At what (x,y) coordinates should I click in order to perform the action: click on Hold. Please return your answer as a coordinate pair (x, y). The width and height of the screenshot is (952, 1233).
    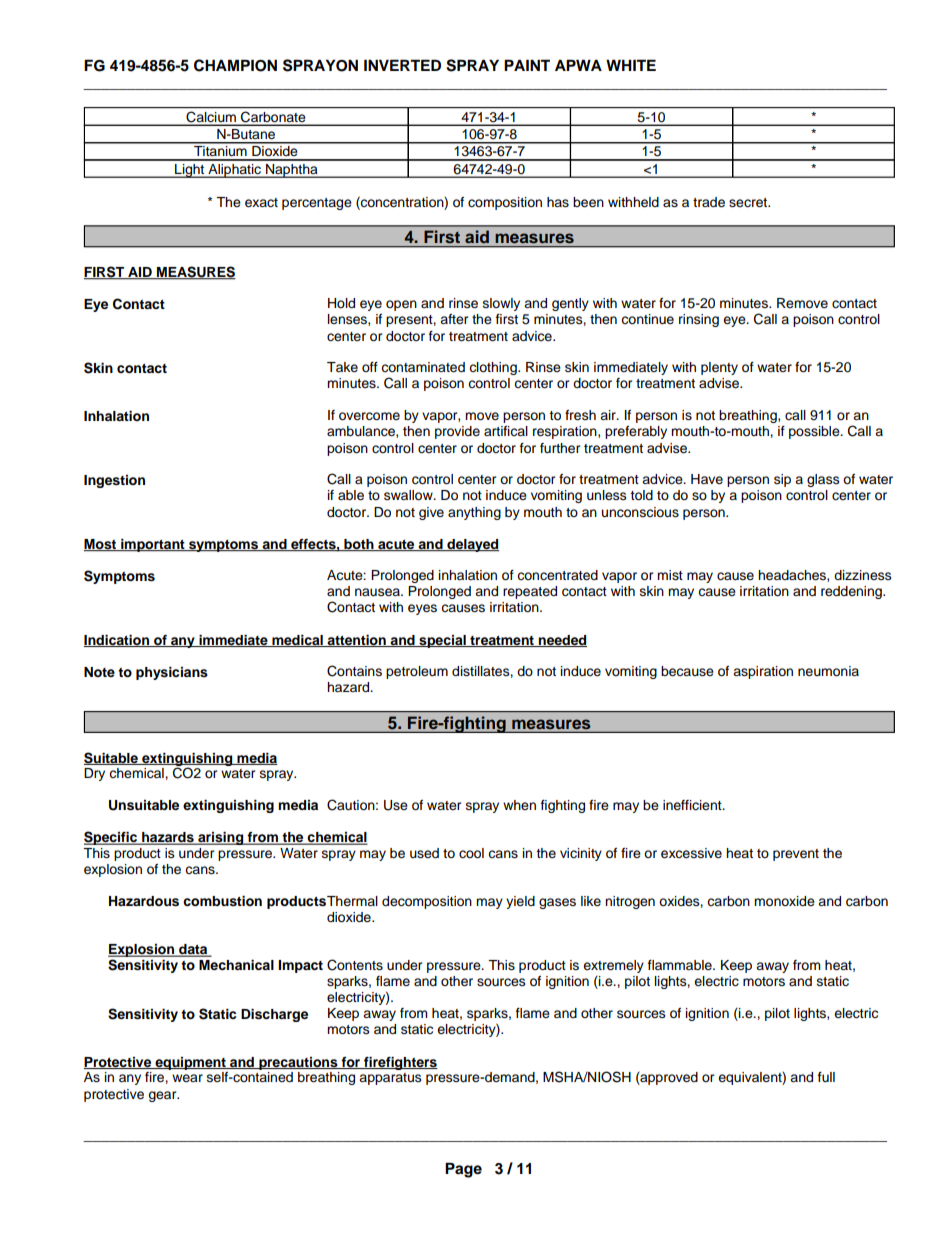
    Looking at the image, I should click on (341, 303).
